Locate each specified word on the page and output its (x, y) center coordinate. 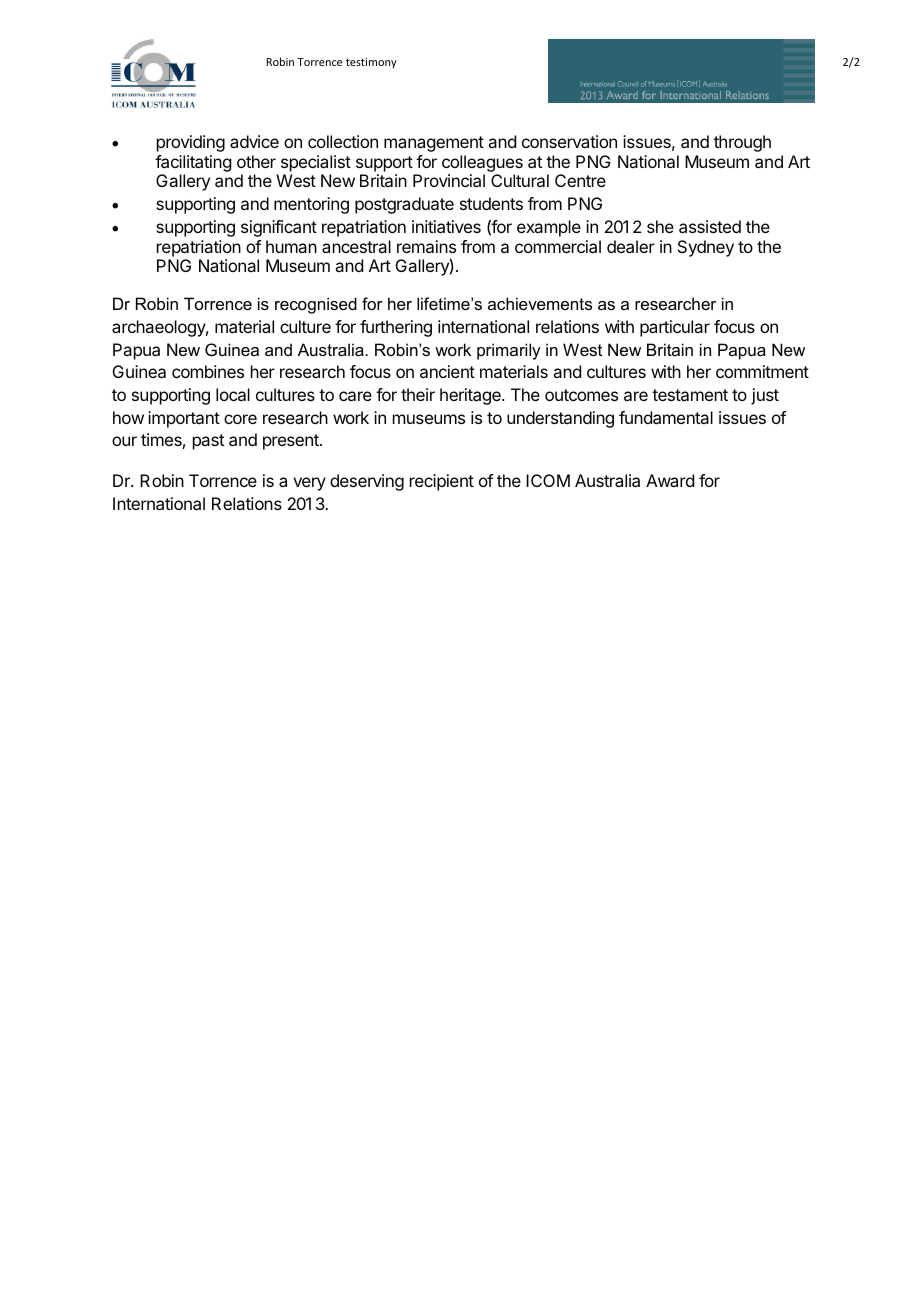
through (742, 143)
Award (670, 480)
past (208, 442)
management (434, 144)
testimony (371, 63)
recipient (442, 482)
